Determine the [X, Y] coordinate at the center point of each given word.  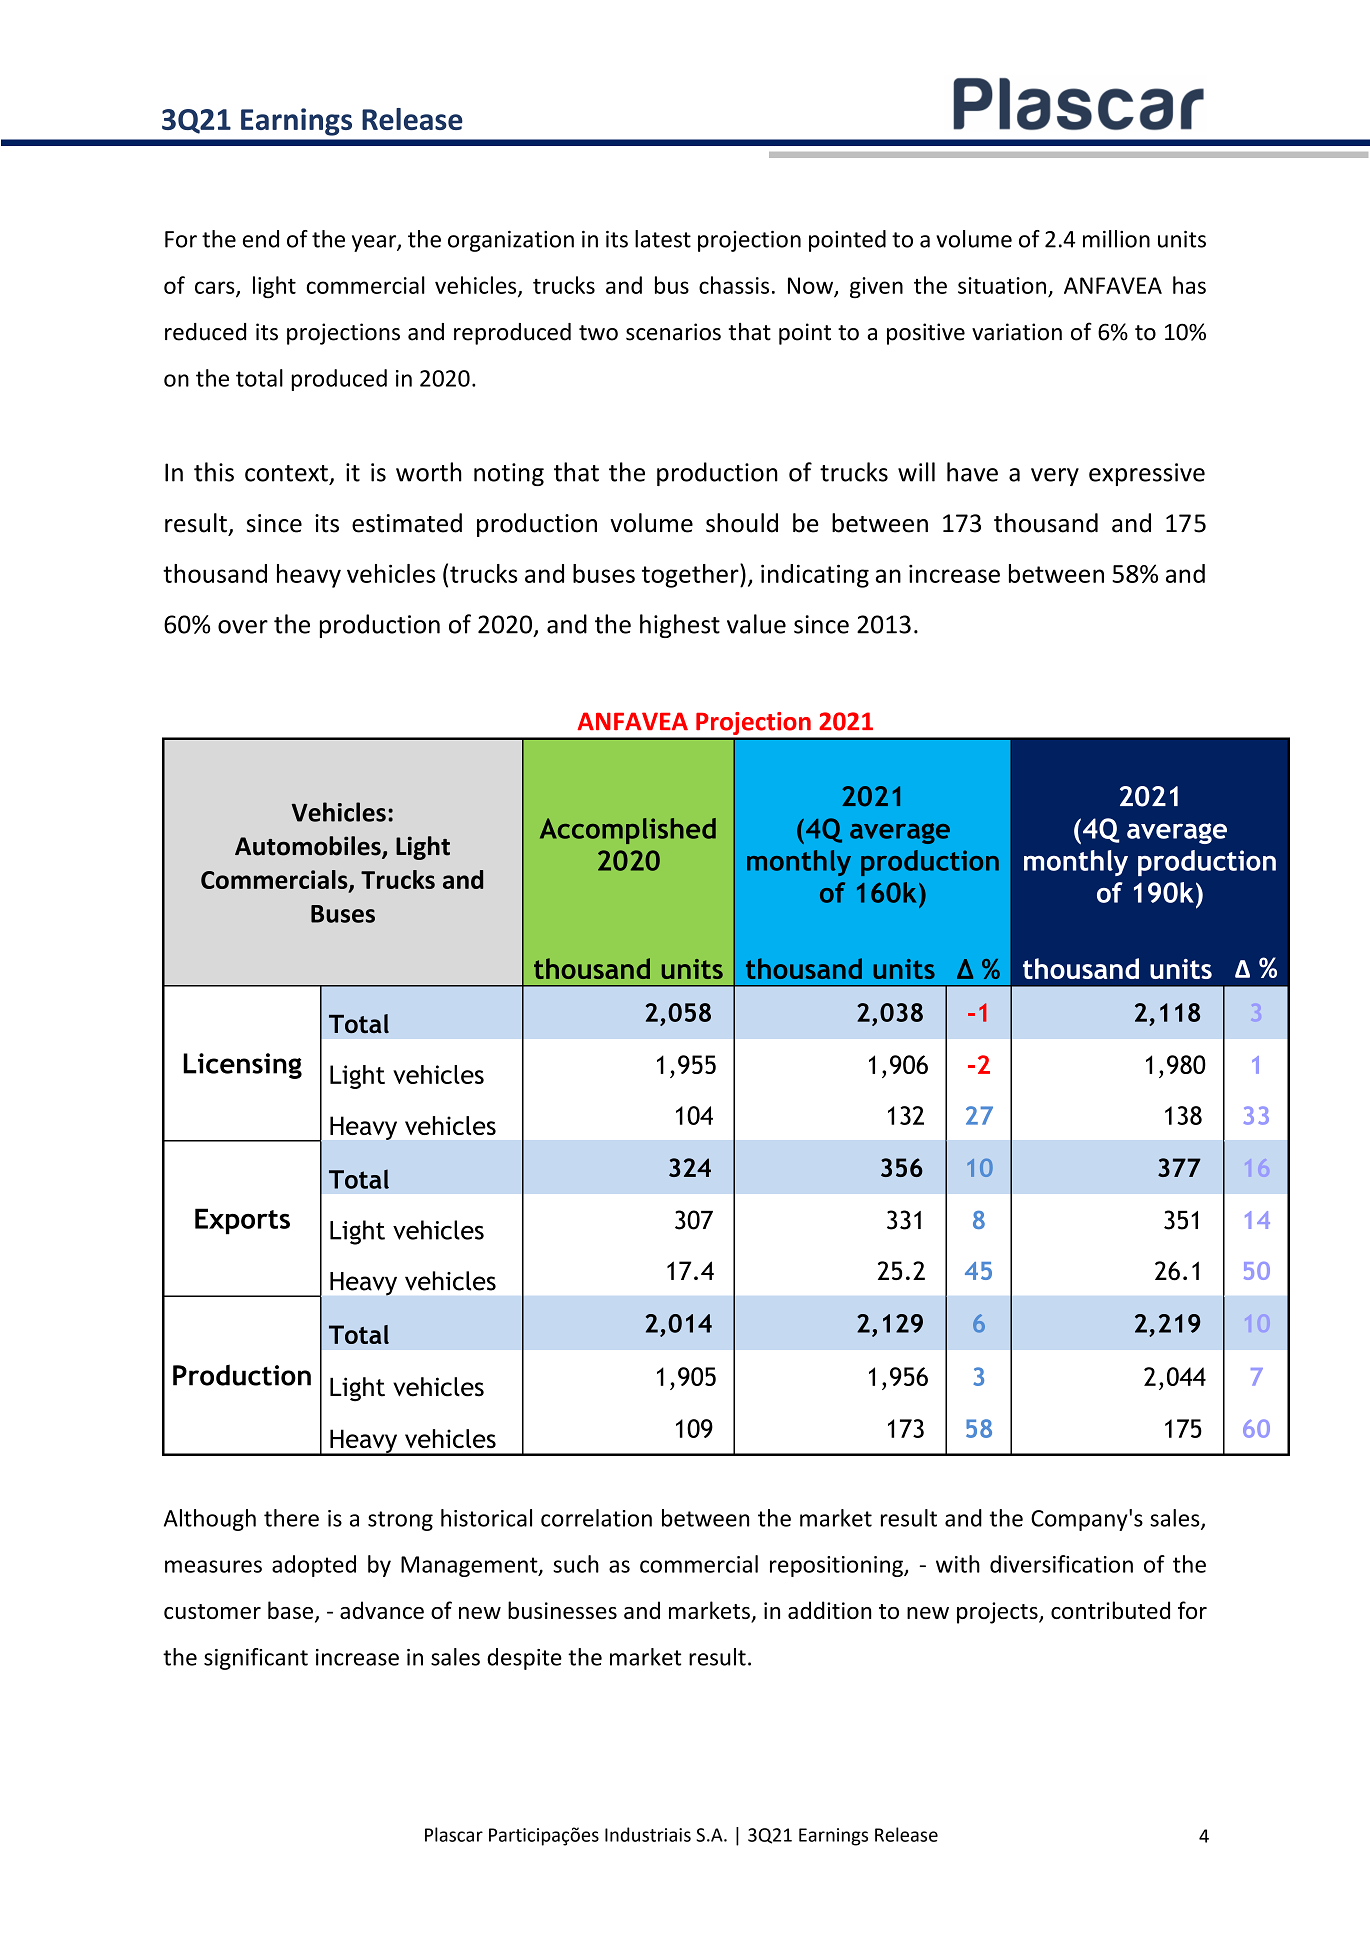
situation [1002, 285]
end [261, 239]
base [292, 1611]
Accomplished [628, 831]
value [756, 624]
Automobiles [309, 847]
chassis [734, 285]
